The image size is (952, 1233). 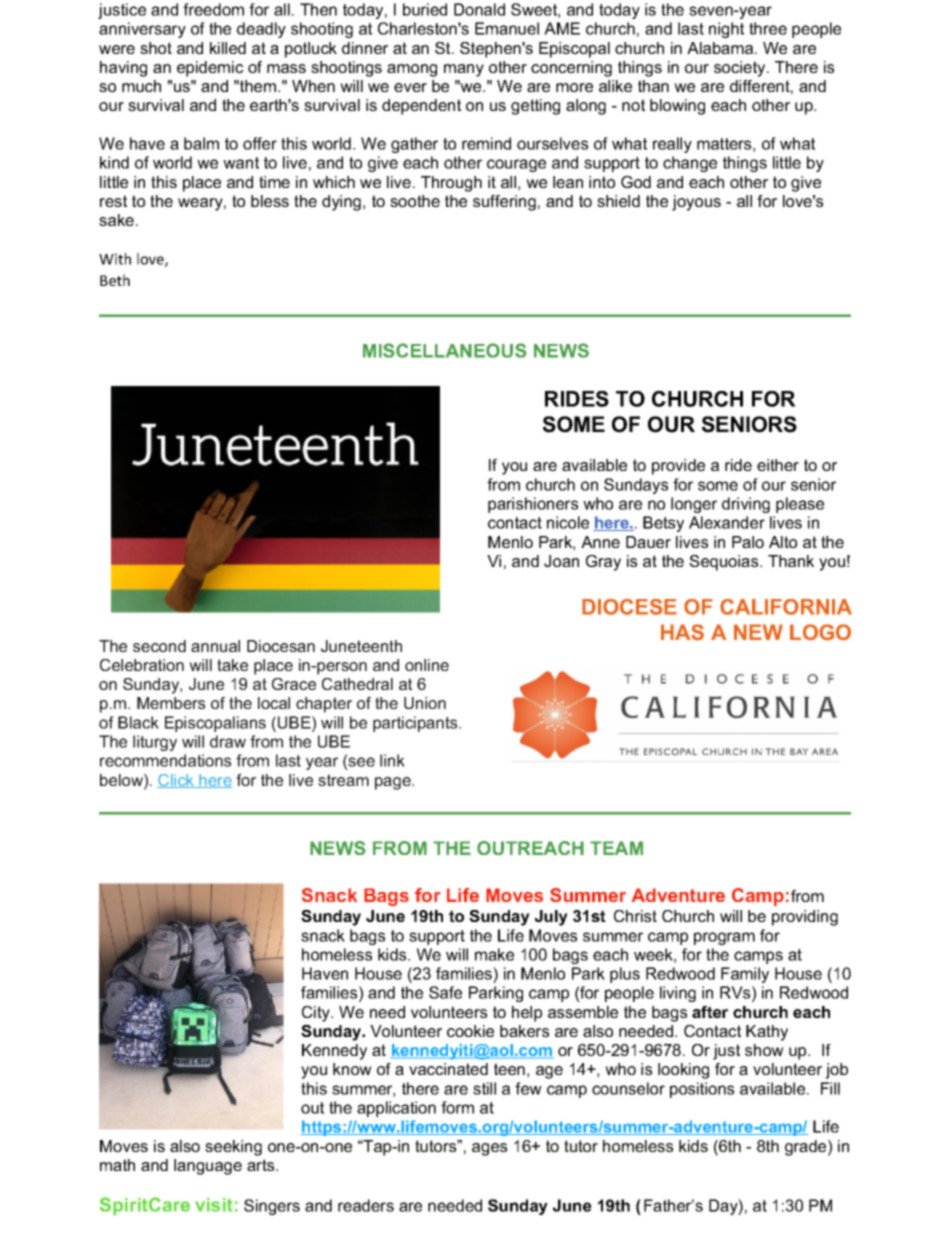 What do you see at coordinates (208, 1167) in the screenshot?
I see `language` at bounding box center [208, 1167].
